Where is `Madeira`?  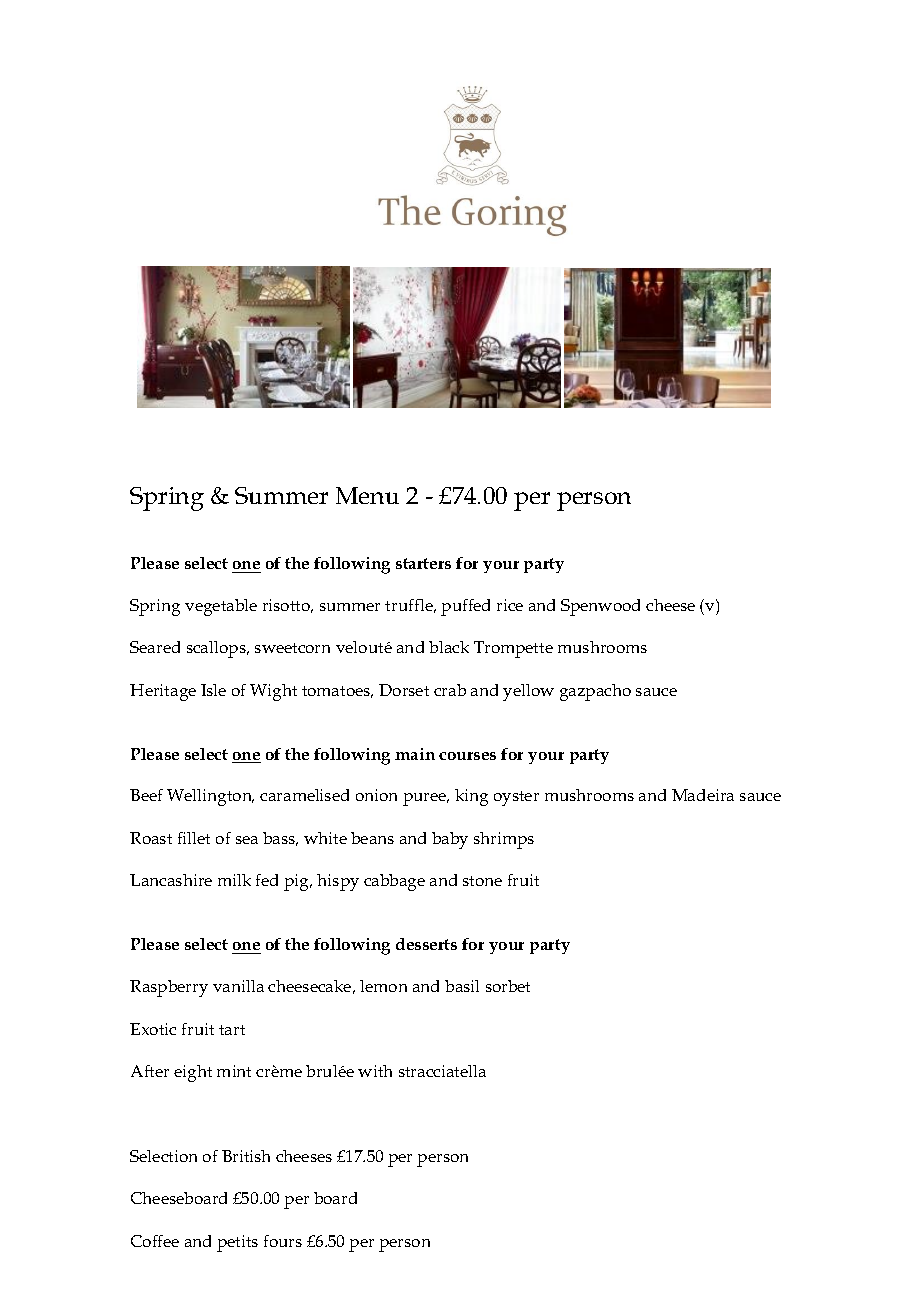
Madeira is located at coordinates (703, 795).
